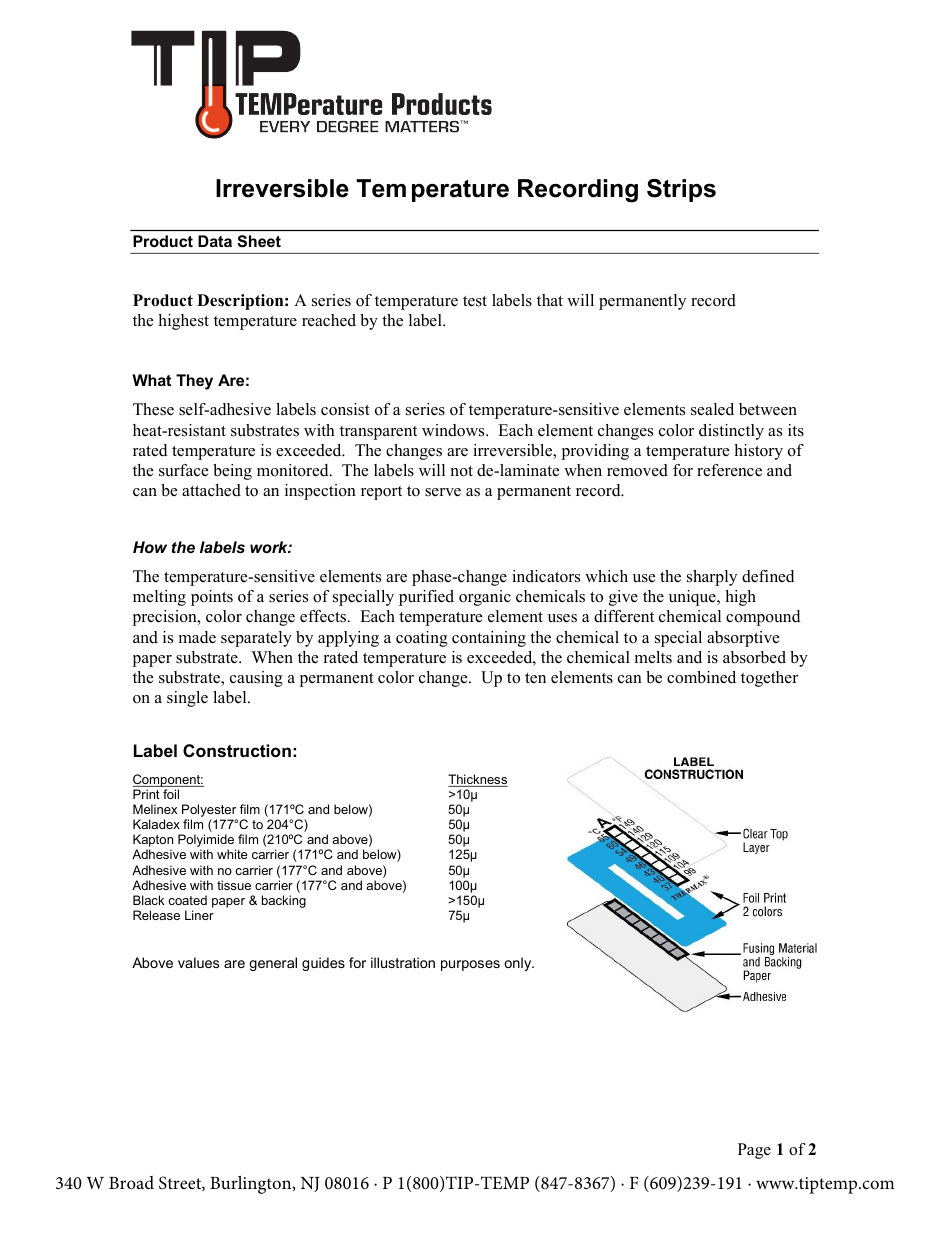 The image size is (952, 1233). I want to click on Broad, so click(131, 1182).
